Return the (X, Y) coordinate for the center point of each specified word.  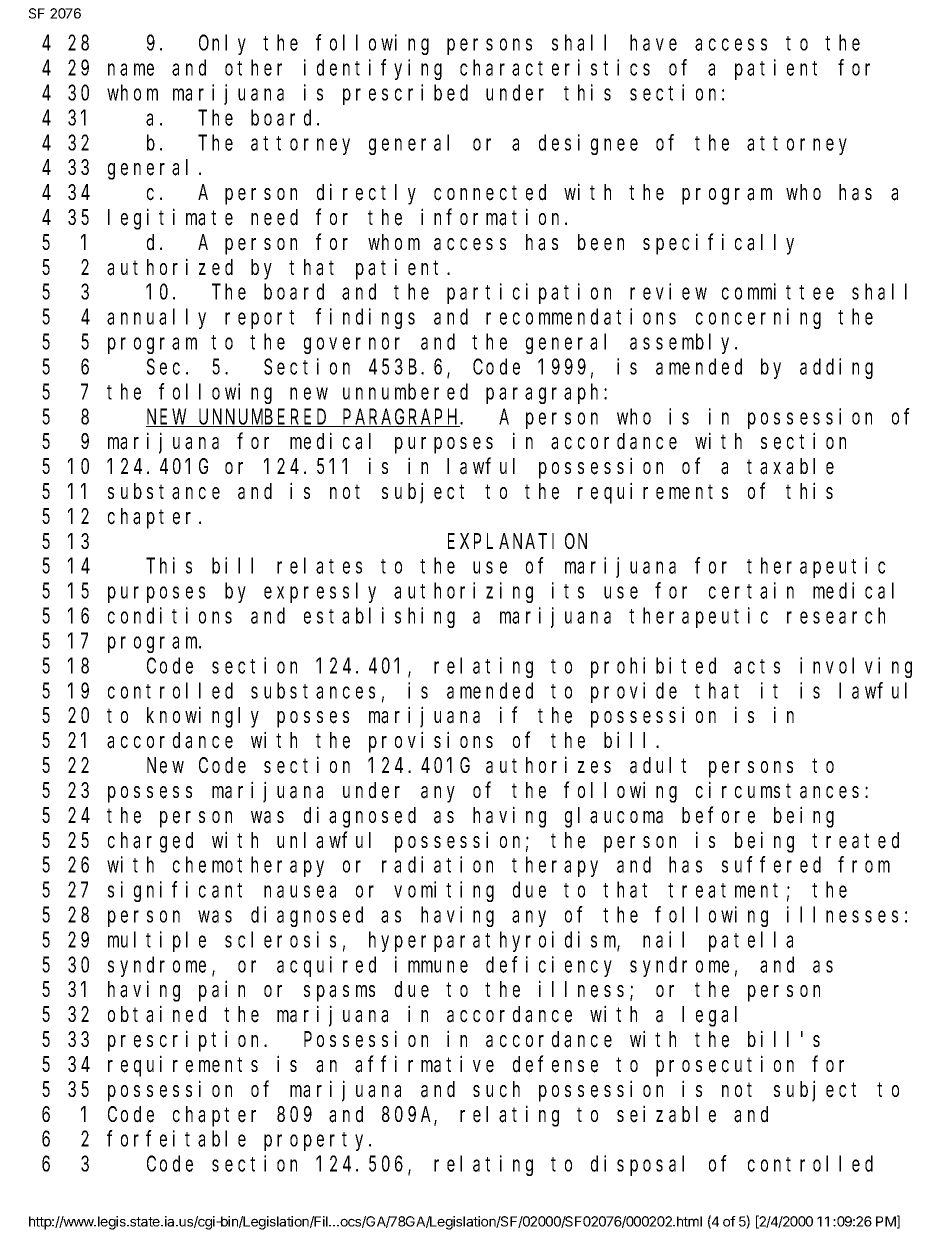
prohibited (653, 667)
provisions (431, 742)
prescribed (405, 94)
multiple (157, 941)
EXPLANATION (517, 541)
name (131, 70)
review (668, 291)
